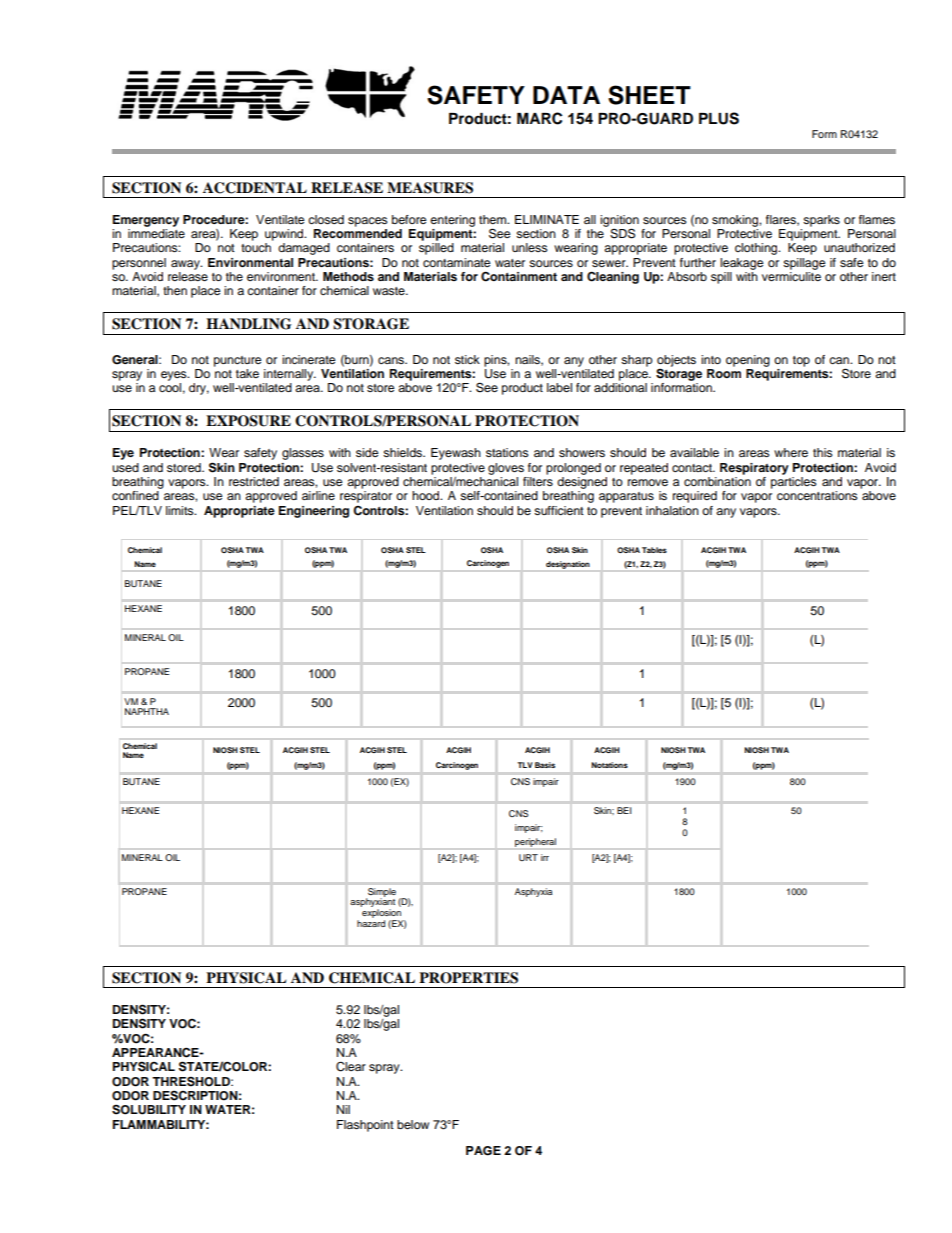 This document has width=952, height=1233. What do you see at coordinates (483, 1151) in the document?
I see `PAGE` at bounding box center [483, 1151].
